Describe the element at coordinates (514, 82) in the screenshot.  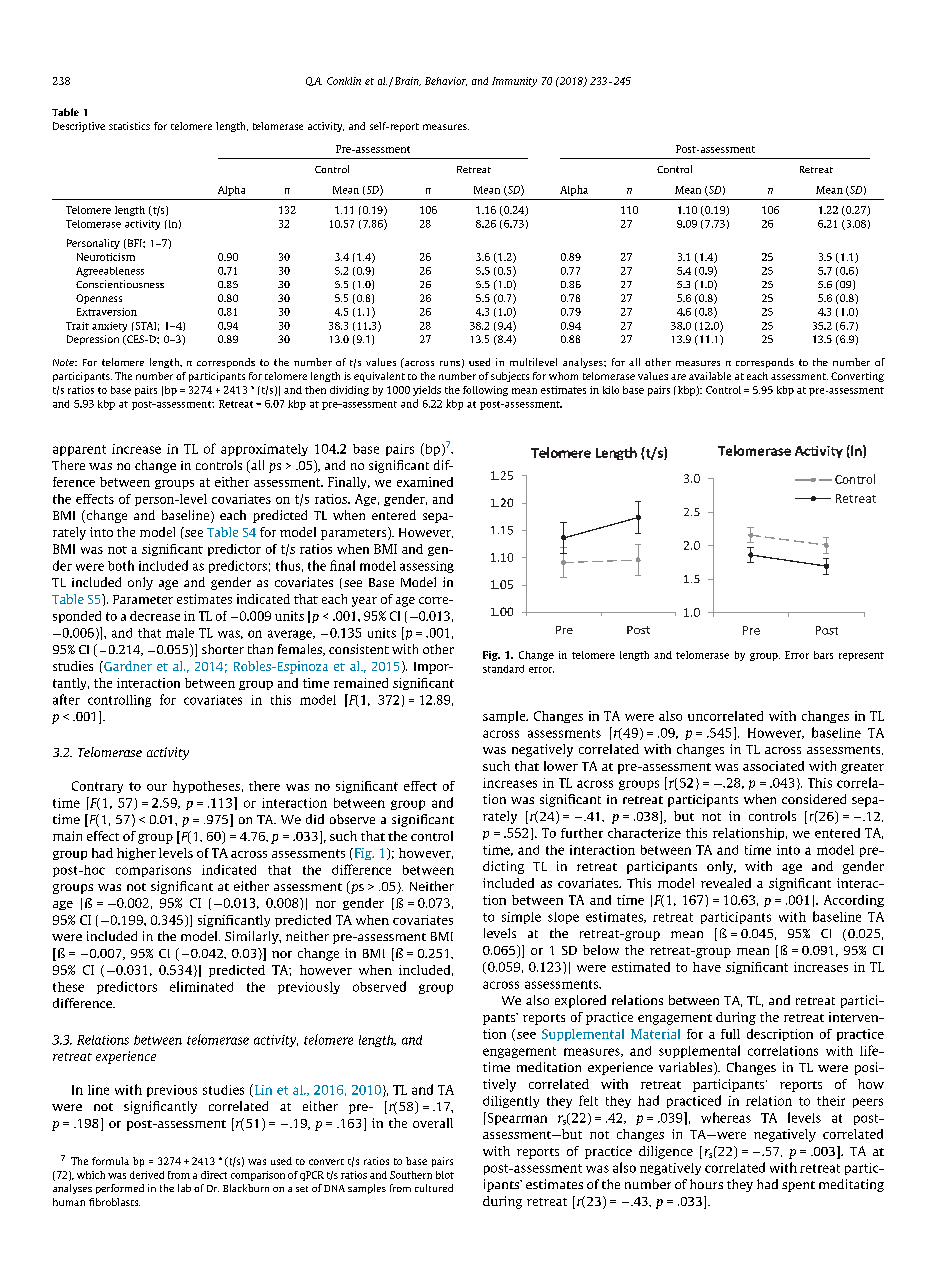
I see `Immunity` at that location.
